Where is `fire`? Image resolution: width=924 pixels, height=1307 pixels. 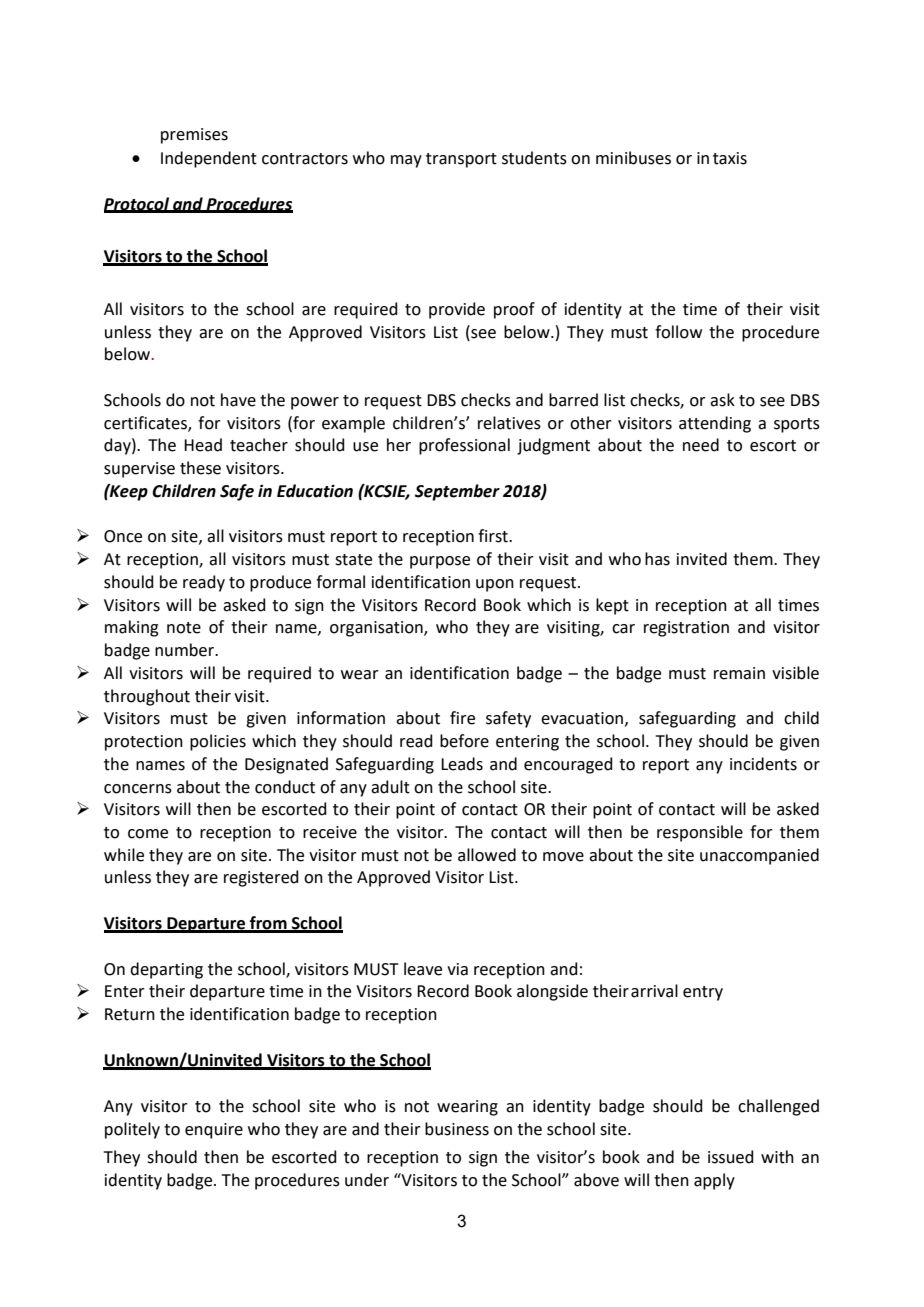
fire is located at coordinates (462, 718).
